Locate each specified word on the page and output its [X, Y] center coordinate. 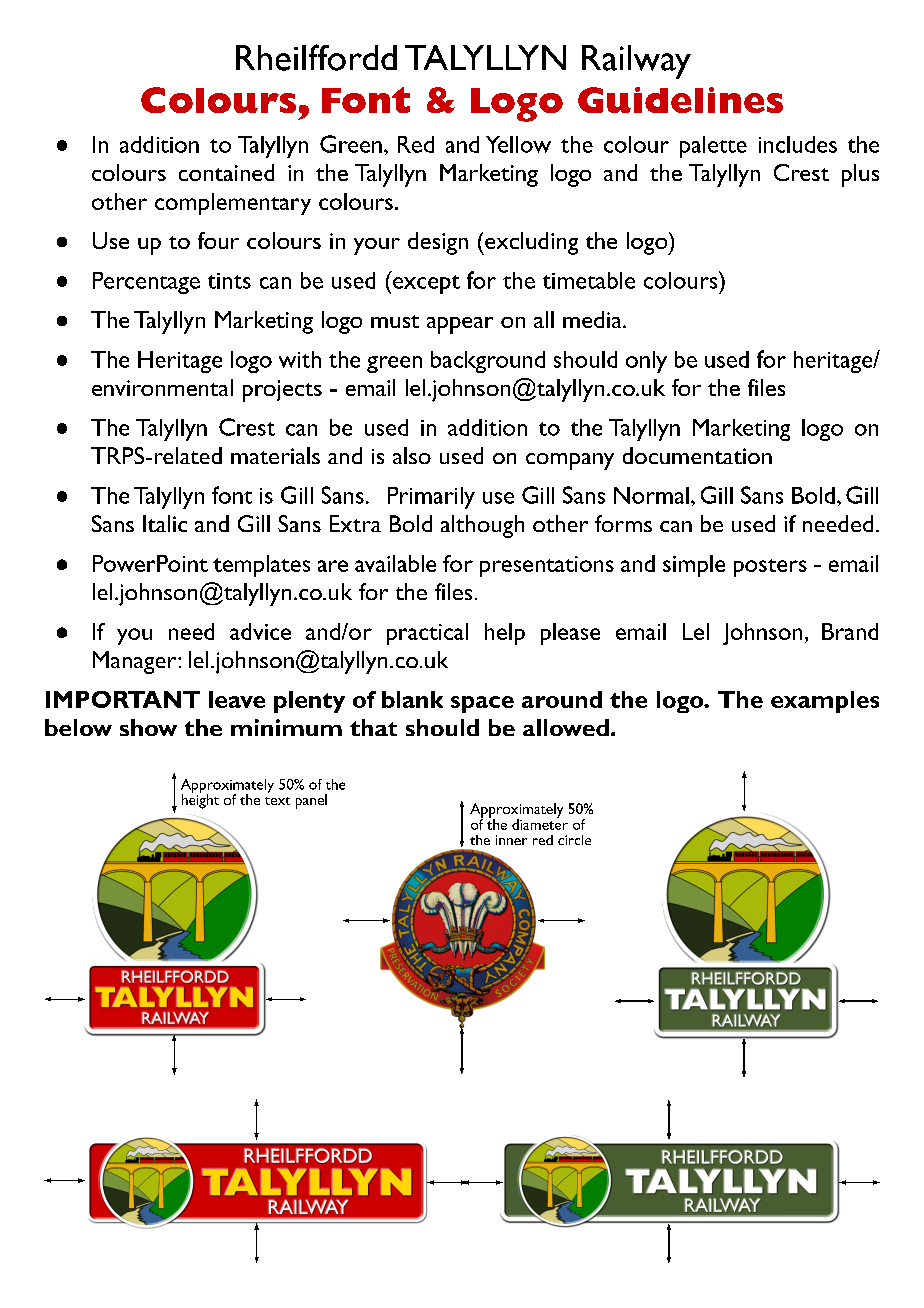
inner [511, 840]
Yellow [518, 144]
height [200, 800]
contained [226, 172]
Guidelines [680, 100]
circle [574, 840]
